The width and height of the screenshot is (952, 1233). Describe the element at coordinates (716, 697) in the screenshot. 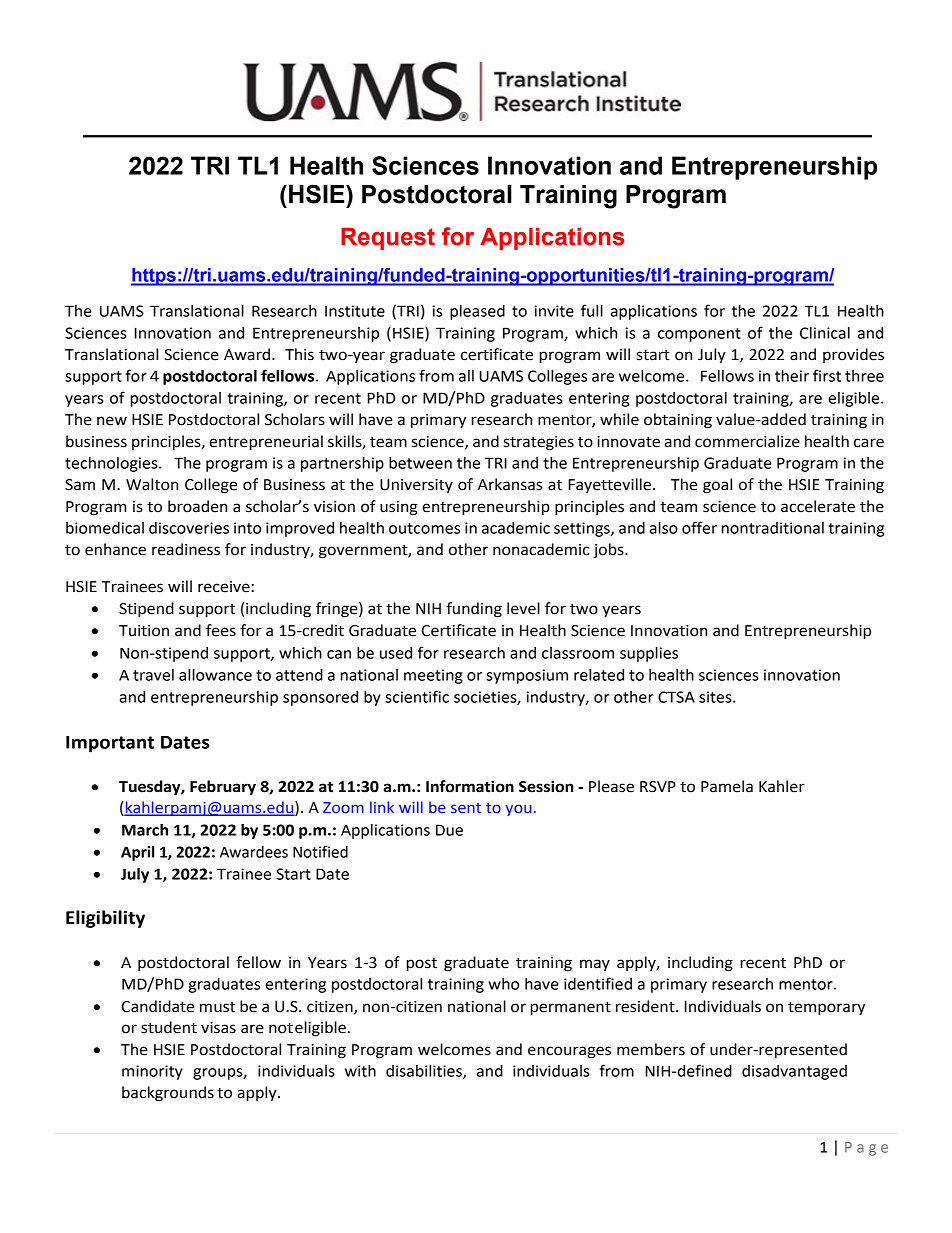

I see `sites` at that location.
